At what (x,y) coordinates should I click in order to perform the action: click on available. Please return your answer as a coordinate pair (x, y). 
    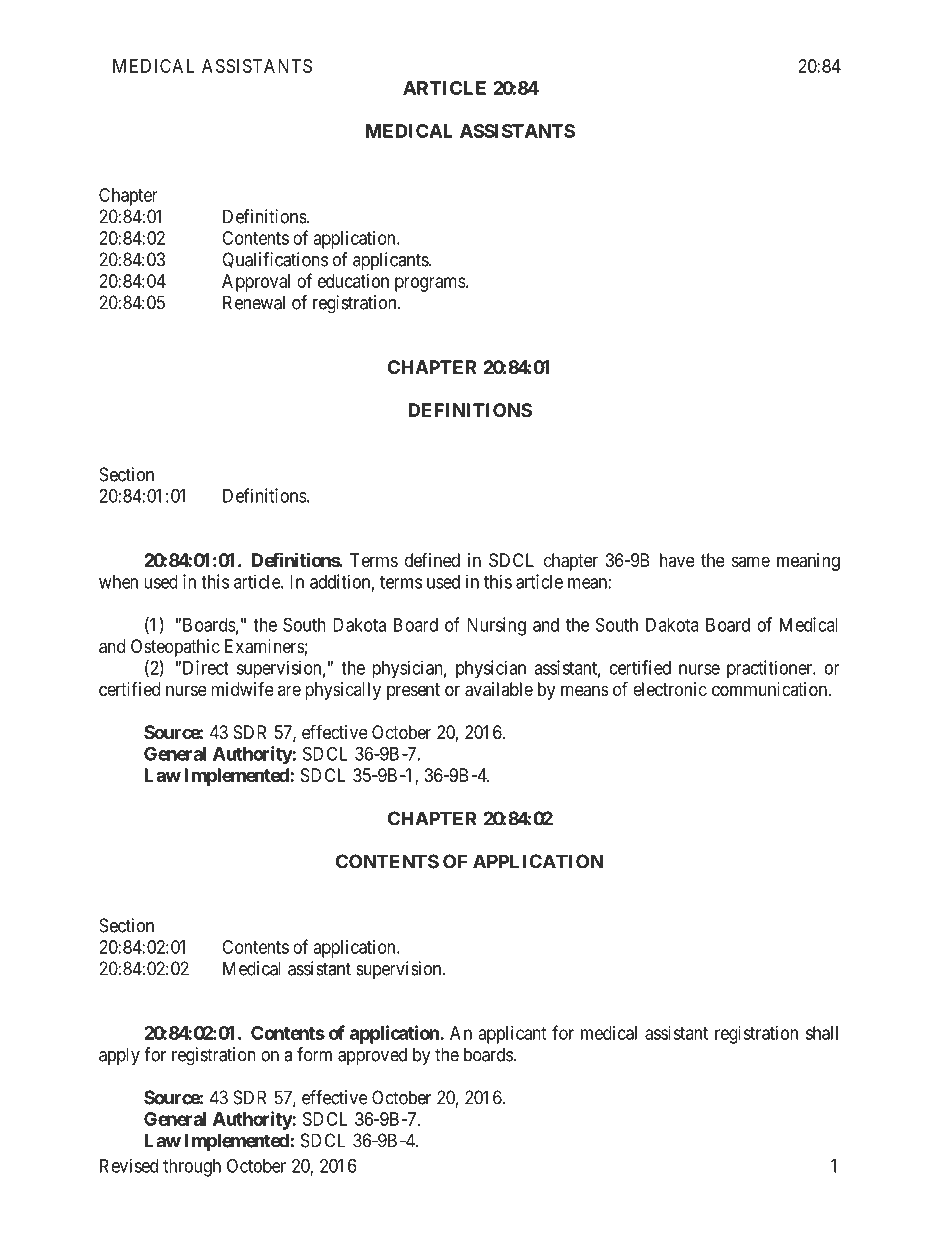
    Looking at the image, I should click on (499, 689).
